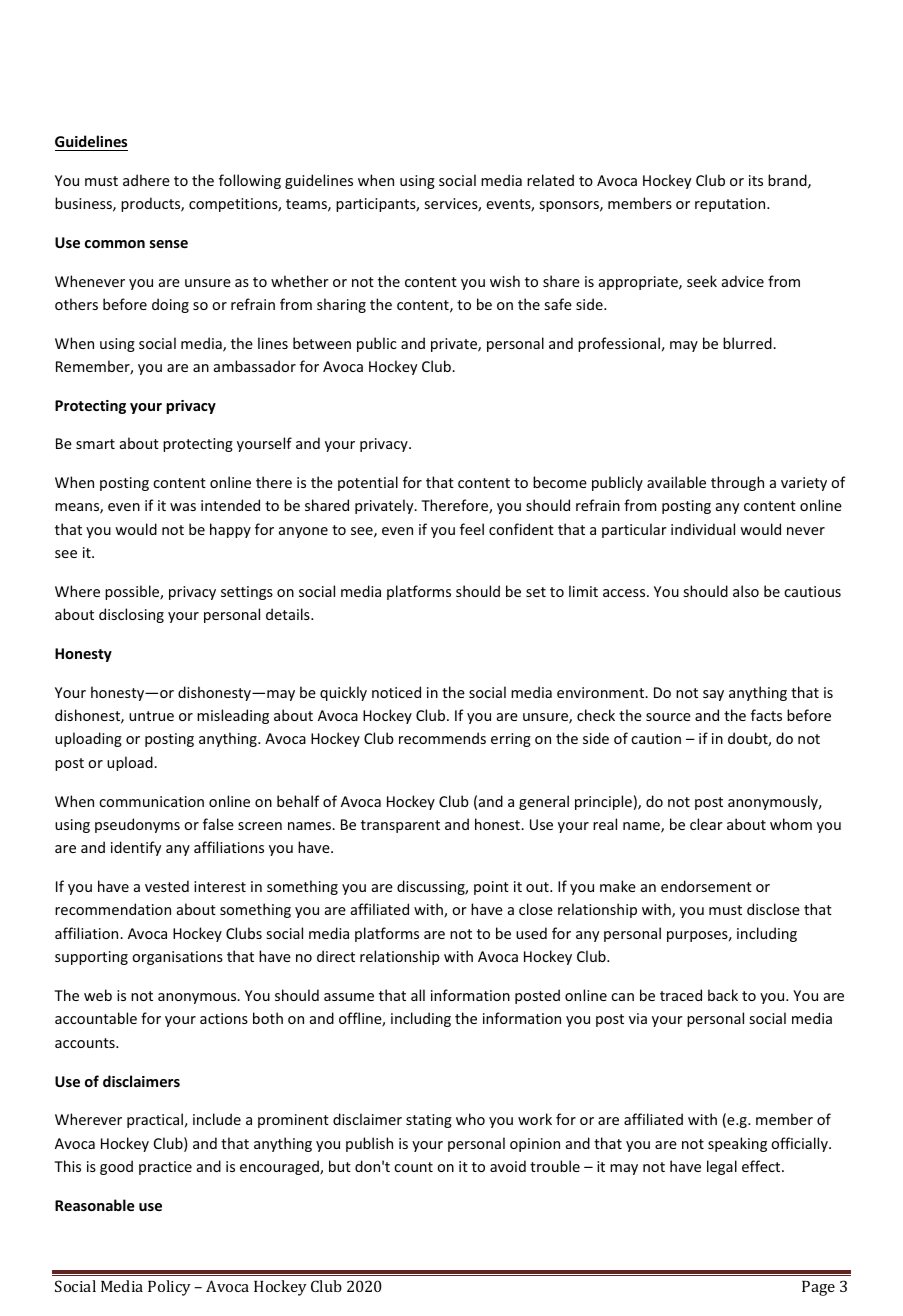  I want to click on wish, so click(505, 281).
